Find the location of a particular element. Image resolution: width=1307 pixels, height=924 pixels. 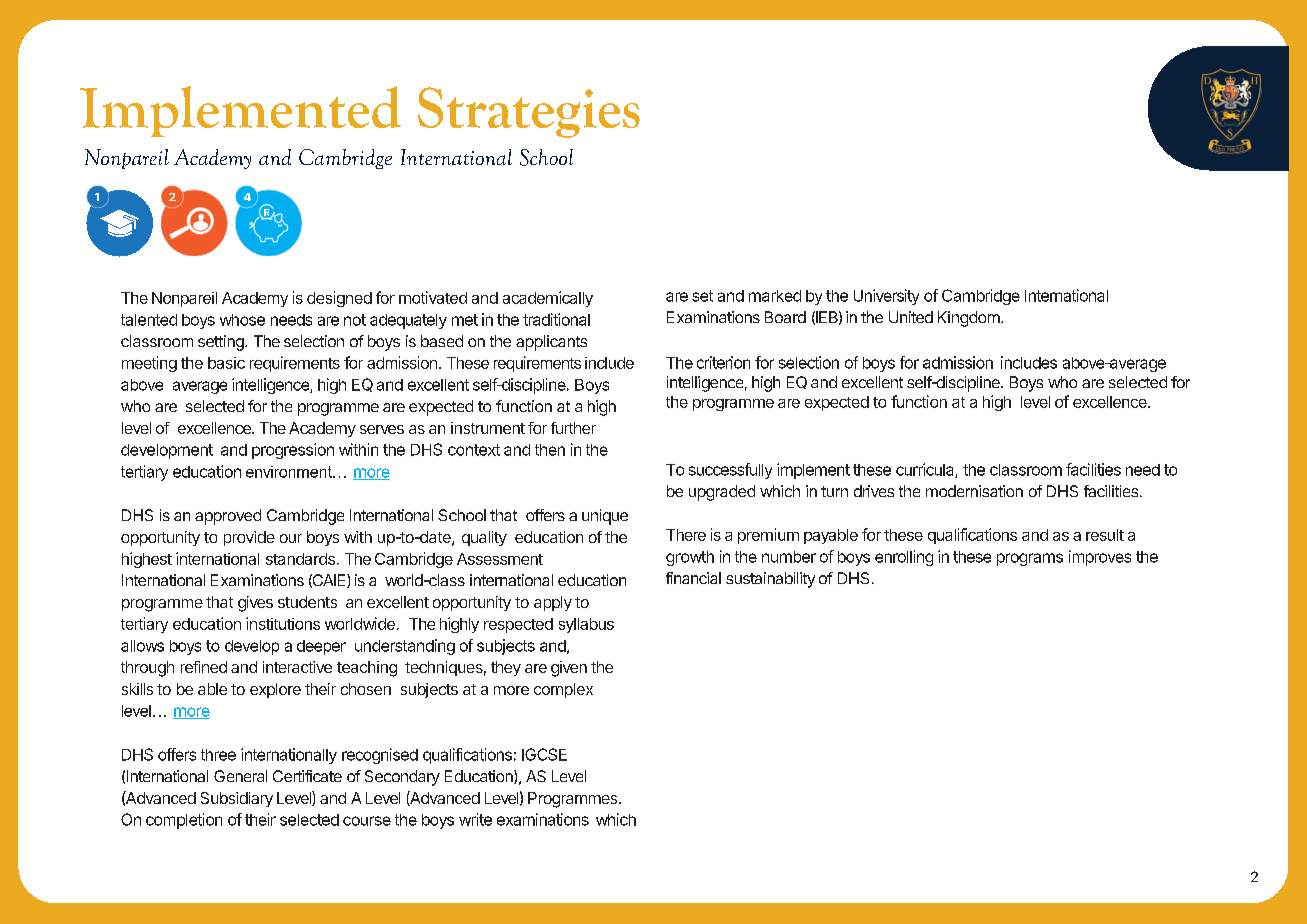

IGCSE is located at coordinates (544, 754).
